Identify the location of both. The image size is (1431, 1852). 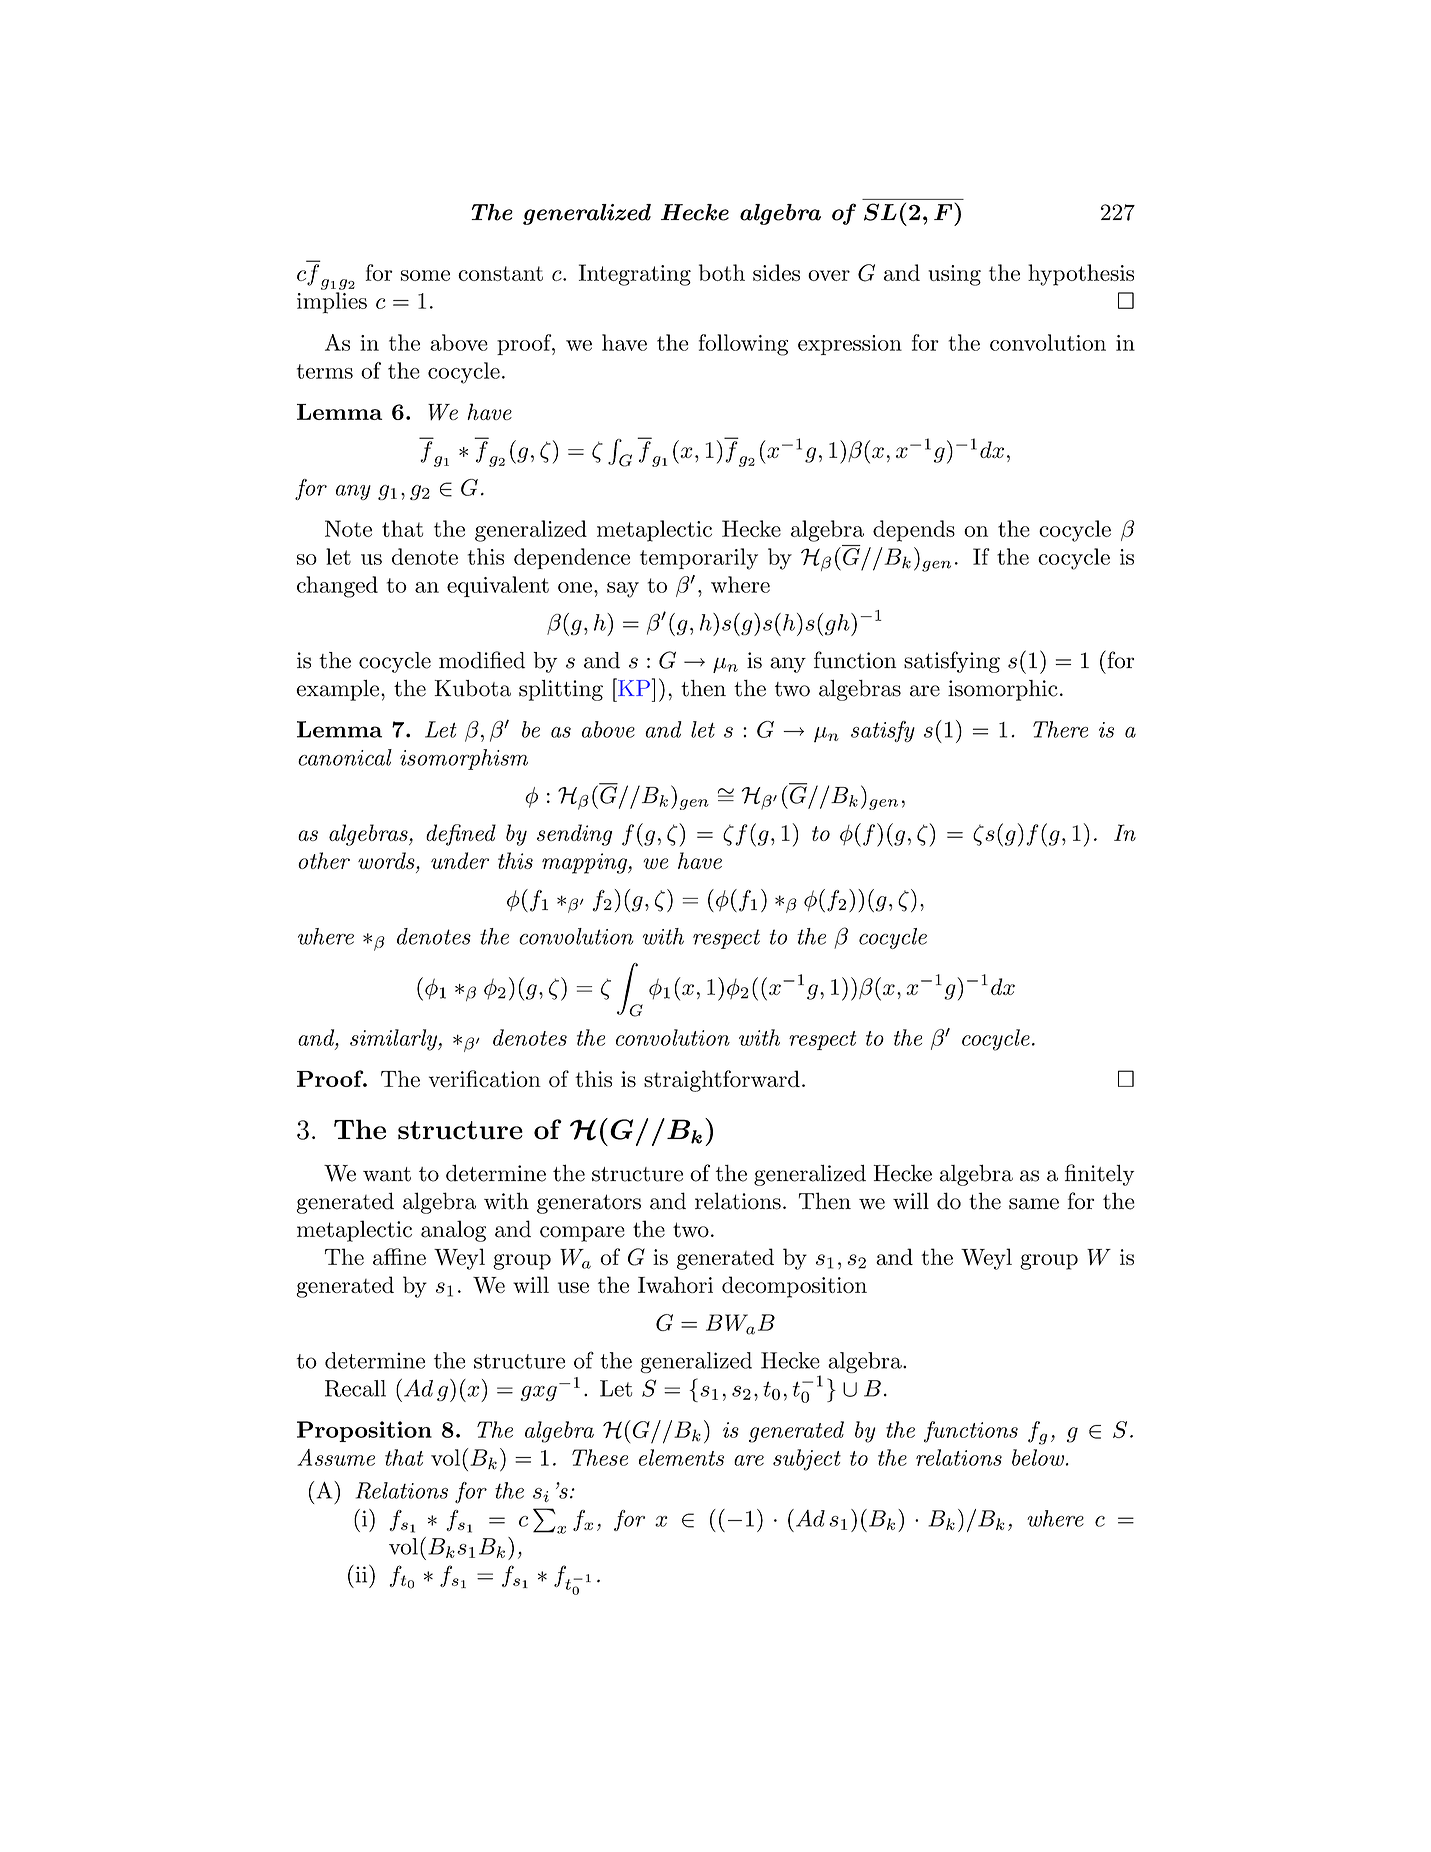
(722, 272).
